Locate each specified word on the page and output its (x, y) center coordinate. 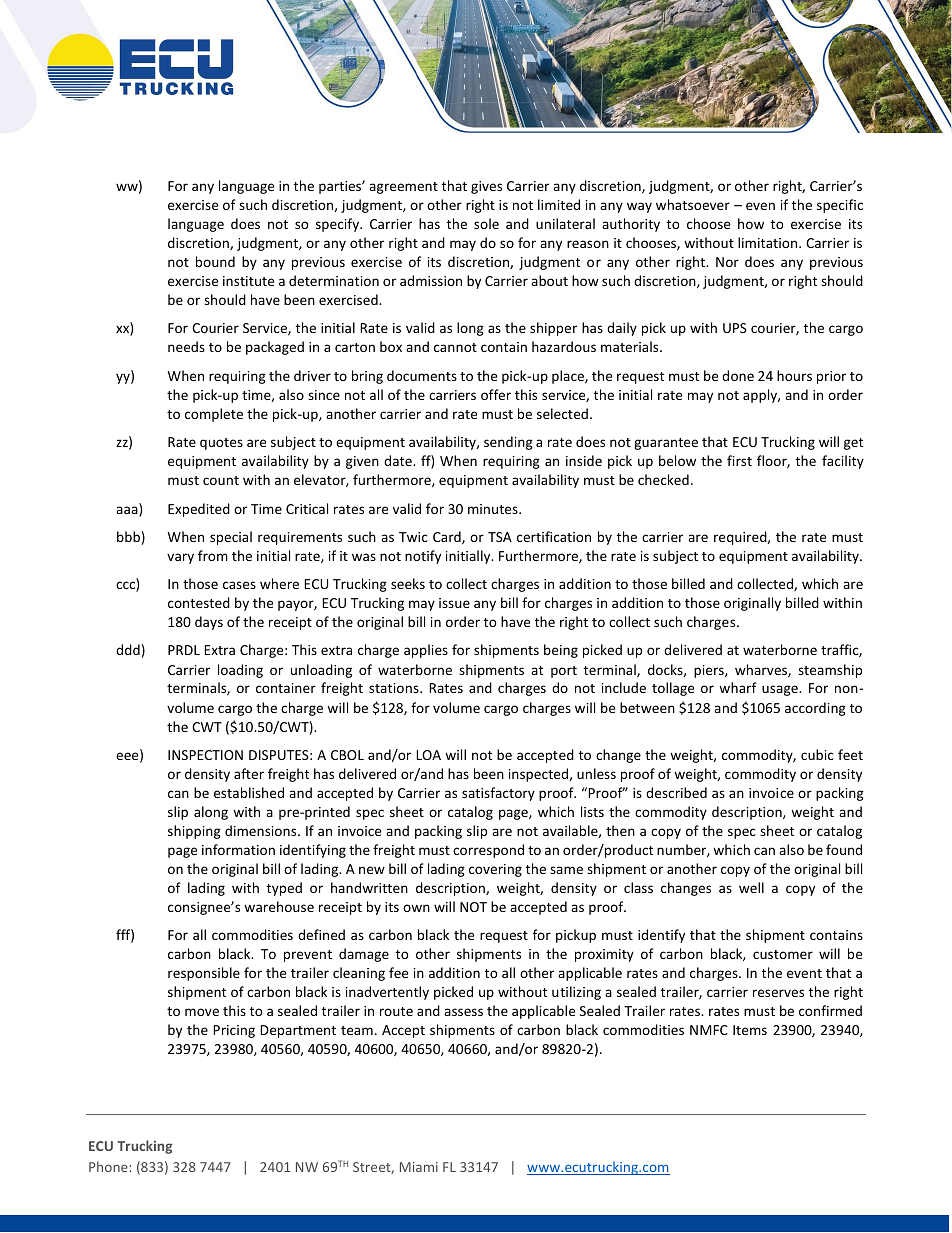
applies (426, 651)
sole (486, 223)
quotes (221, 444)
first (739, 460)
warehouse (279, 906)
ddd (128, 649)
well (751, 887)
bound (215, 261)
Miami (419, 1167)
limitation (769, 242)
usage (781, 690)
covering (495, 870)
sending (508, 443)
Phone (108, 1166)
